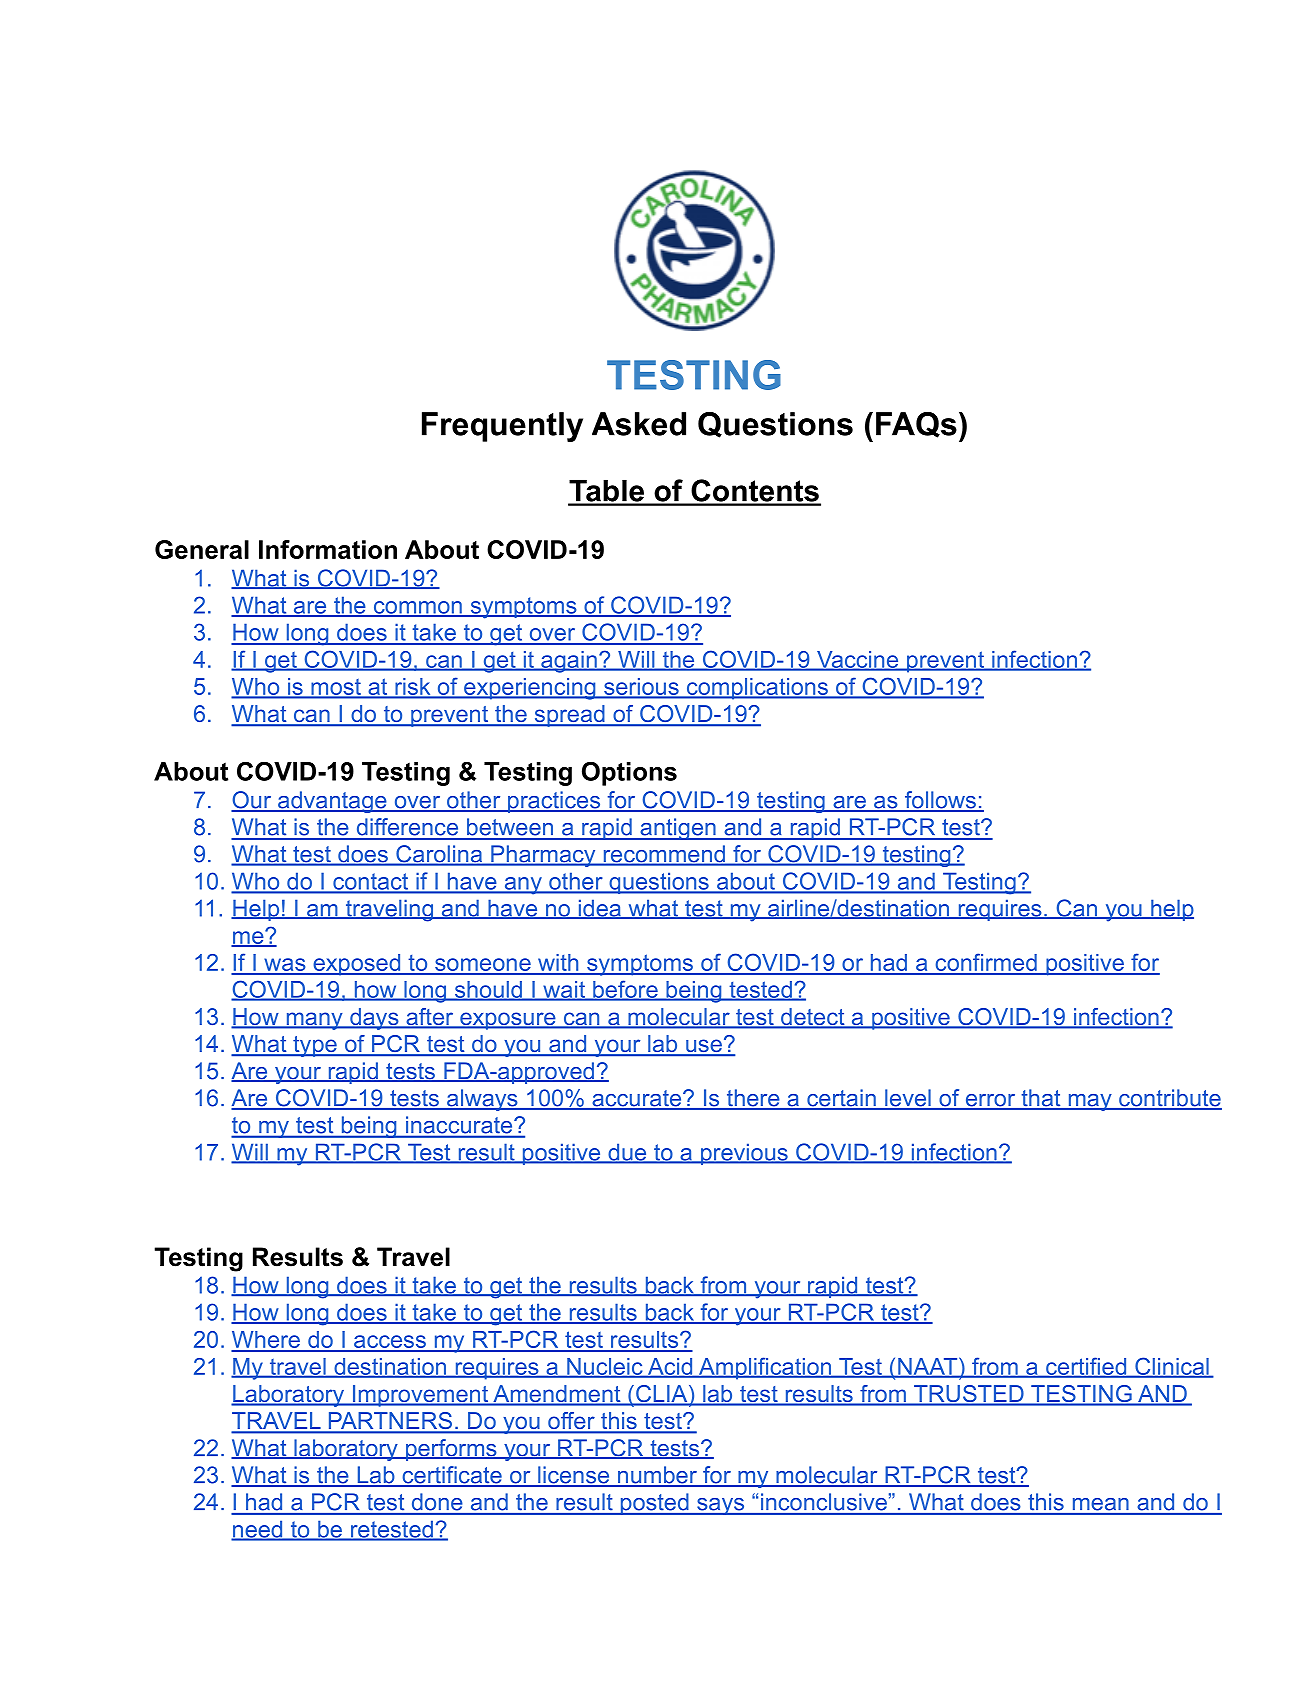 The height and width of the image is (1697, 1312). I want to click on follows, so click(940, 801).
